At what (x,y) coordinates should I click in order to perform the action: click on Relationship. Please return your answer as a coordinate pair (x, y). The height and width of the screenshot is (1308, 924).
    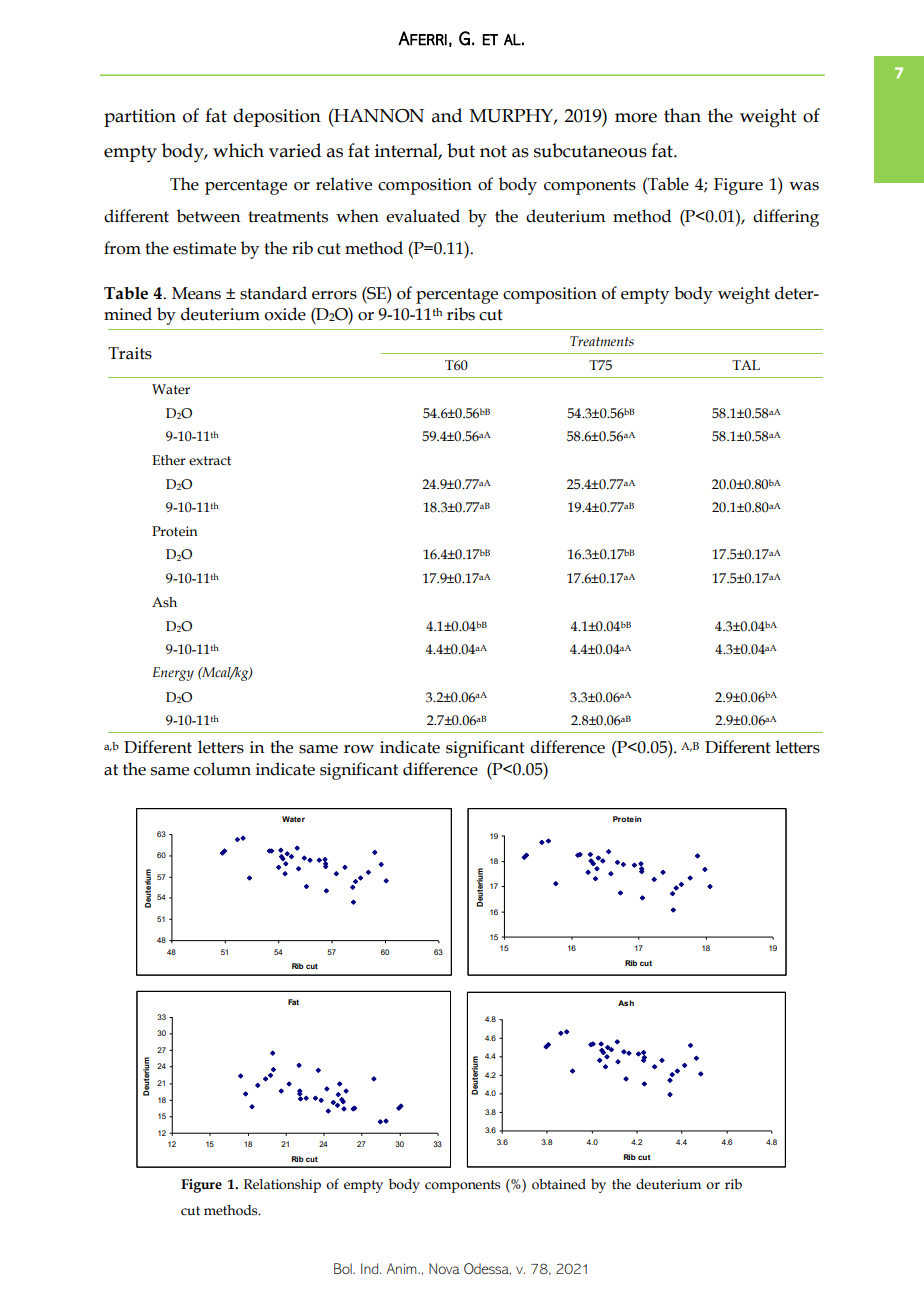
    Looking at the image, I should click on (282, 1186).
